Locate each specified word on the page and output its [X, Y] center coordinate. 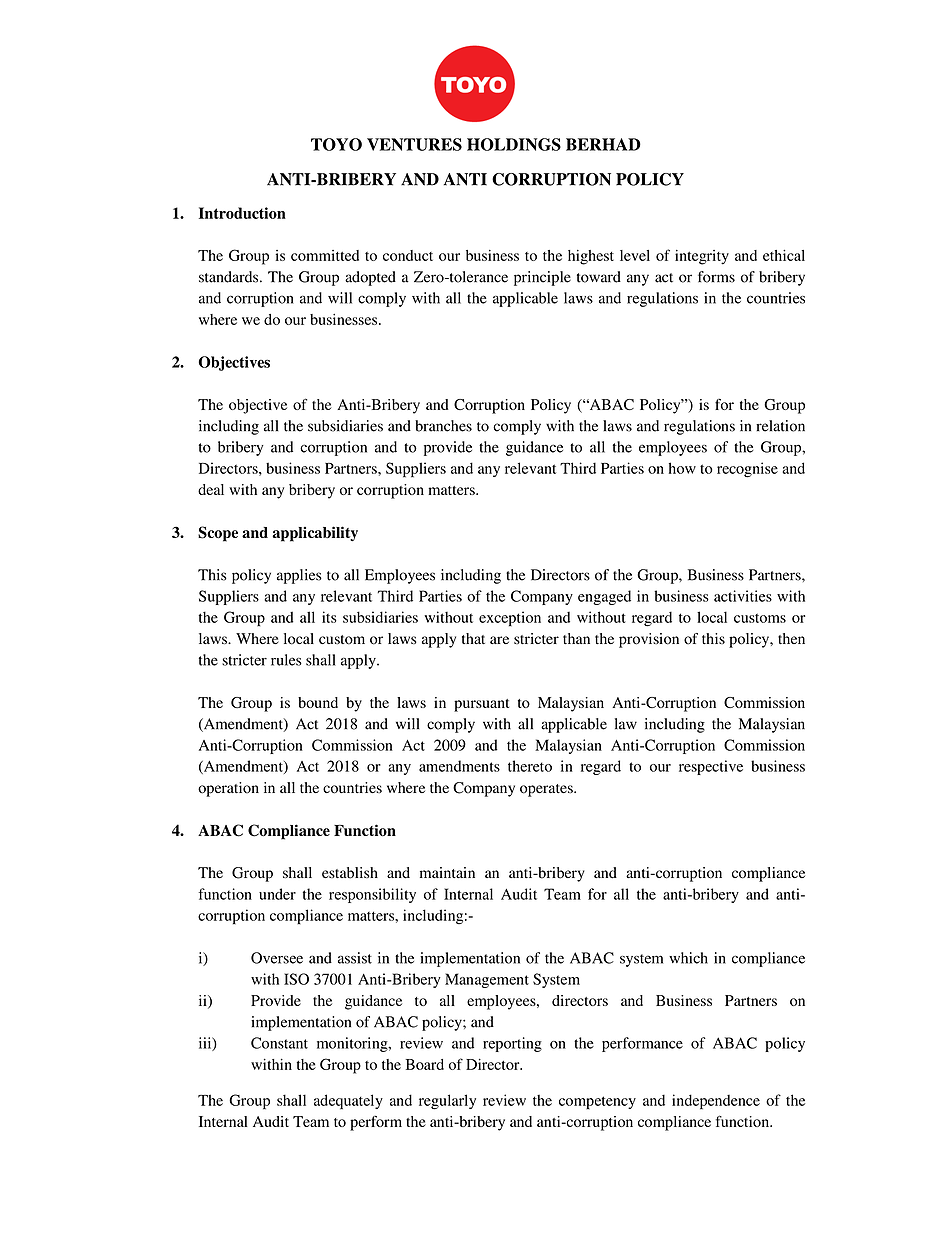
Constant [279, 1043]
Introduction [242, 213]
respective [711, 767]
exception [510, 619]
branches [443, 426]
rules [286, 660]
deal [211, 489]
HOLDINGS [514, 144]
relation [780, 426]
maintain [447, 872]
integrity [702, 257]
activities [743, 596]
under [277, 894]
